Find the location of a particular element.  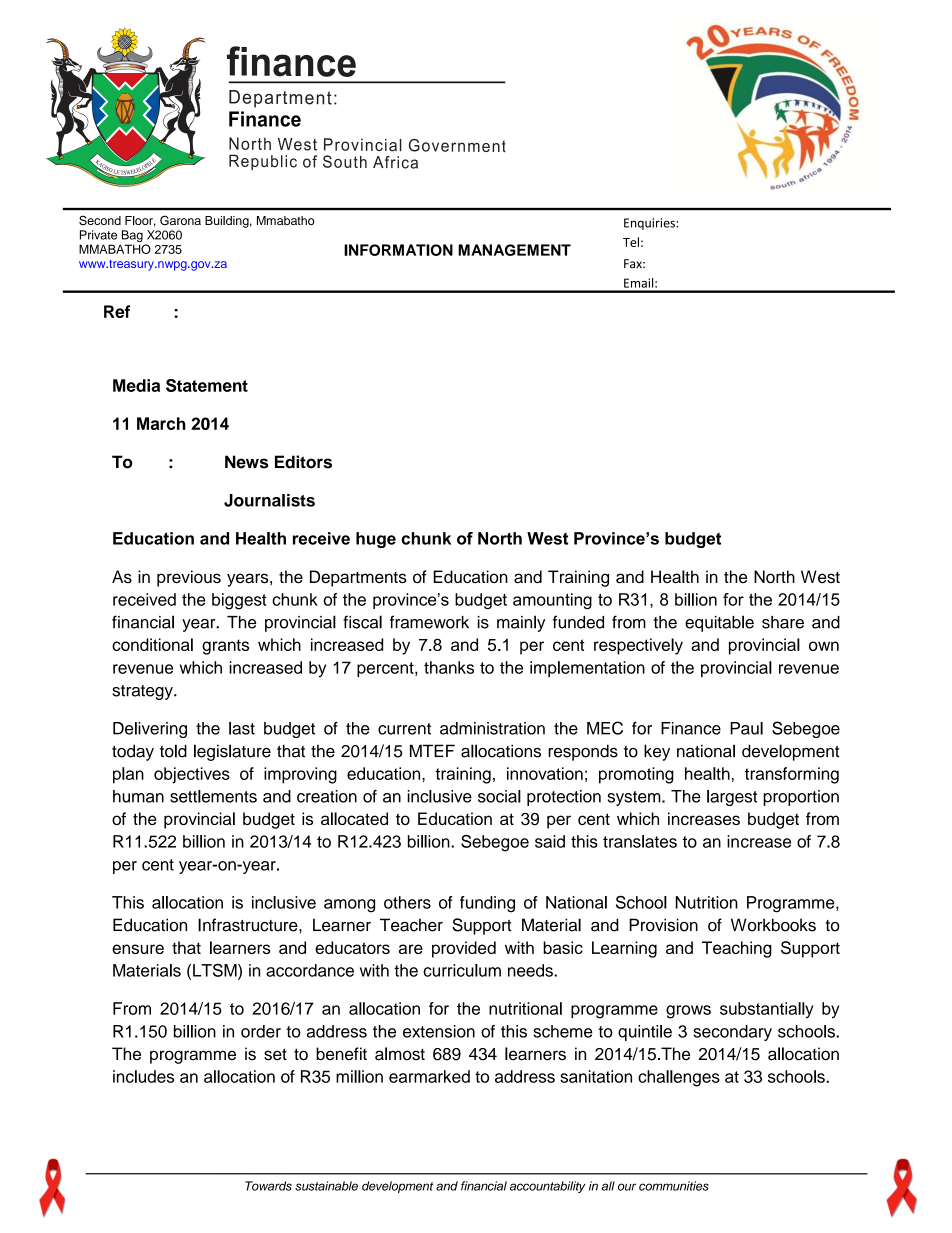

settlements is located at coordinates (213, 796).
